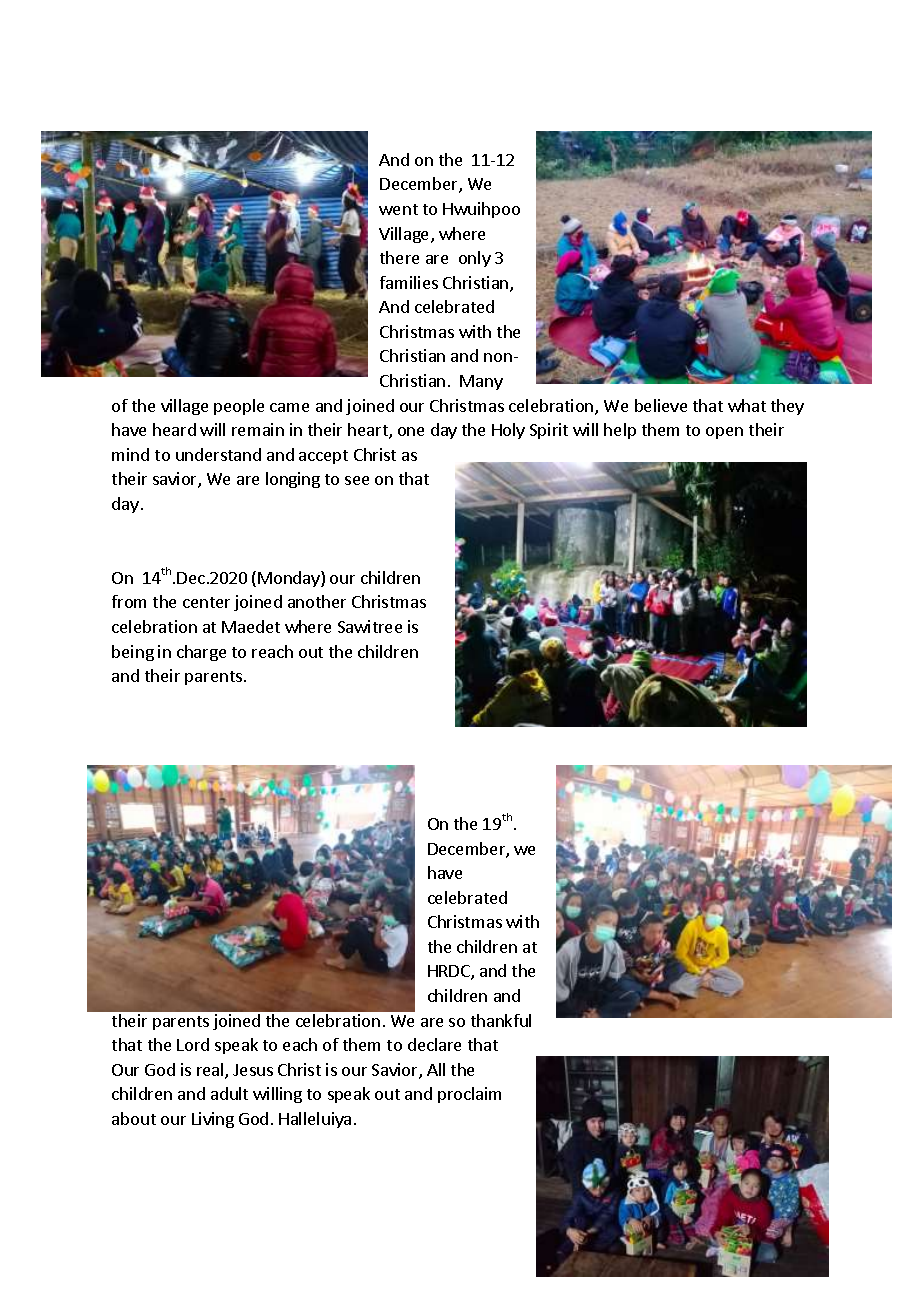  I want to click on proclaim, so click(469, 1095).
